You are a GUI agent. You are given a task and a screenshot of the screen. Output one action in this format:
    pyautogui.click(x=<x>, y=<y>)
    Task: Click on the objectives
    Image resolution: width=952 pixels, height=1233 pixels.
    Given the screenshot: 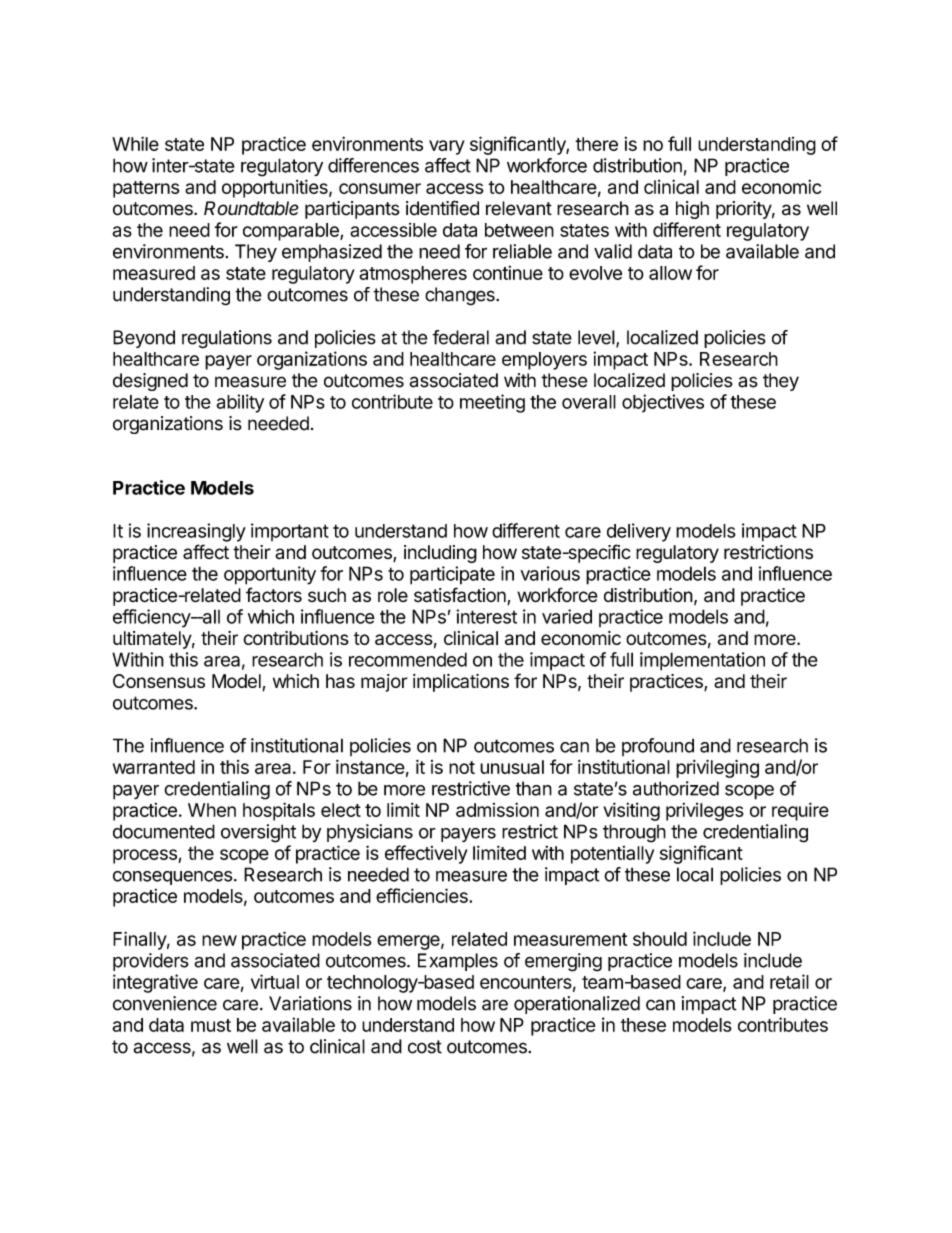 What is the action you would take?
    pyautogui.click(x=663, y=403)
